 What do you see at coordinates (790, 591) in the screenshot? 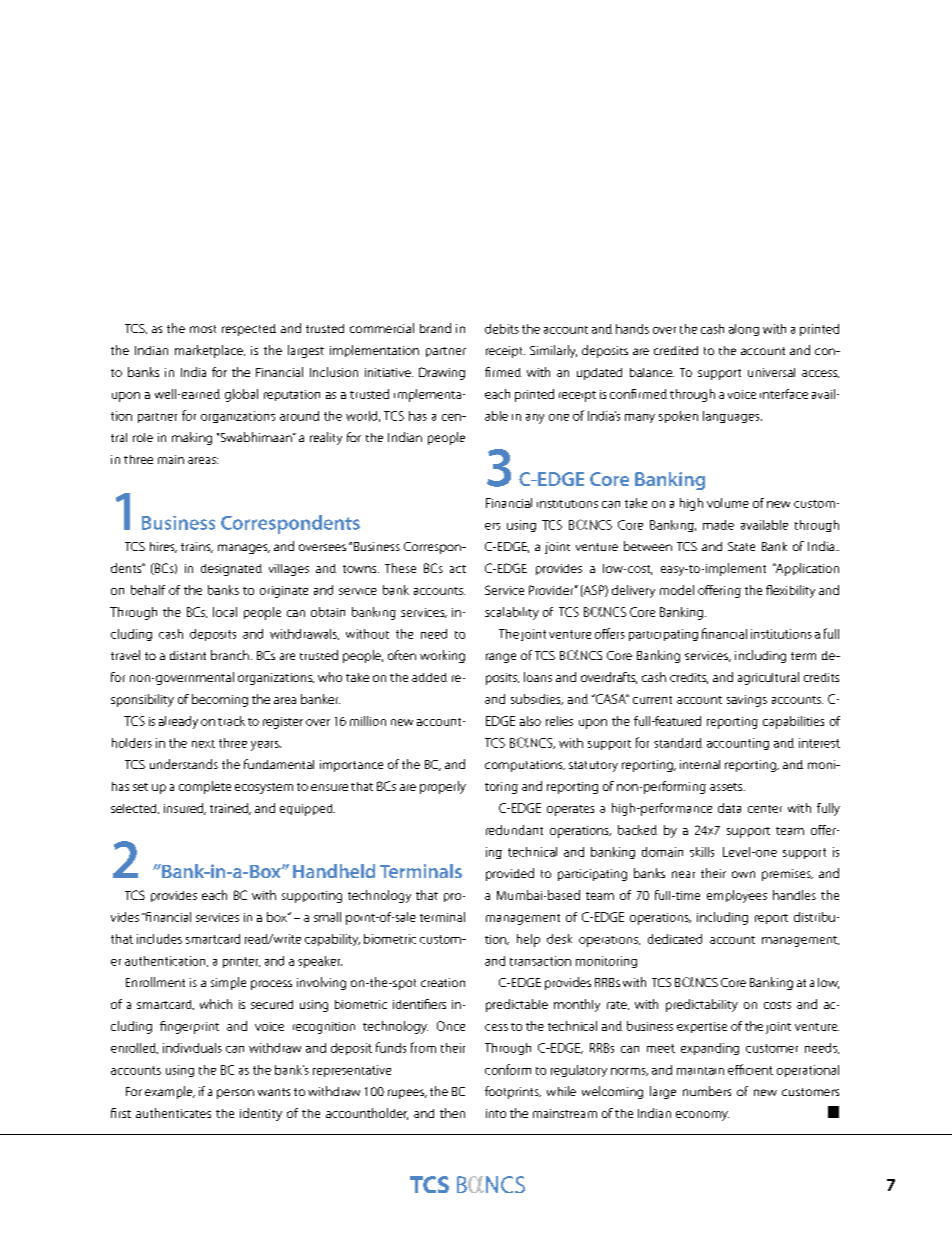
I see `flexibility` at bounding box center [790, 591].
